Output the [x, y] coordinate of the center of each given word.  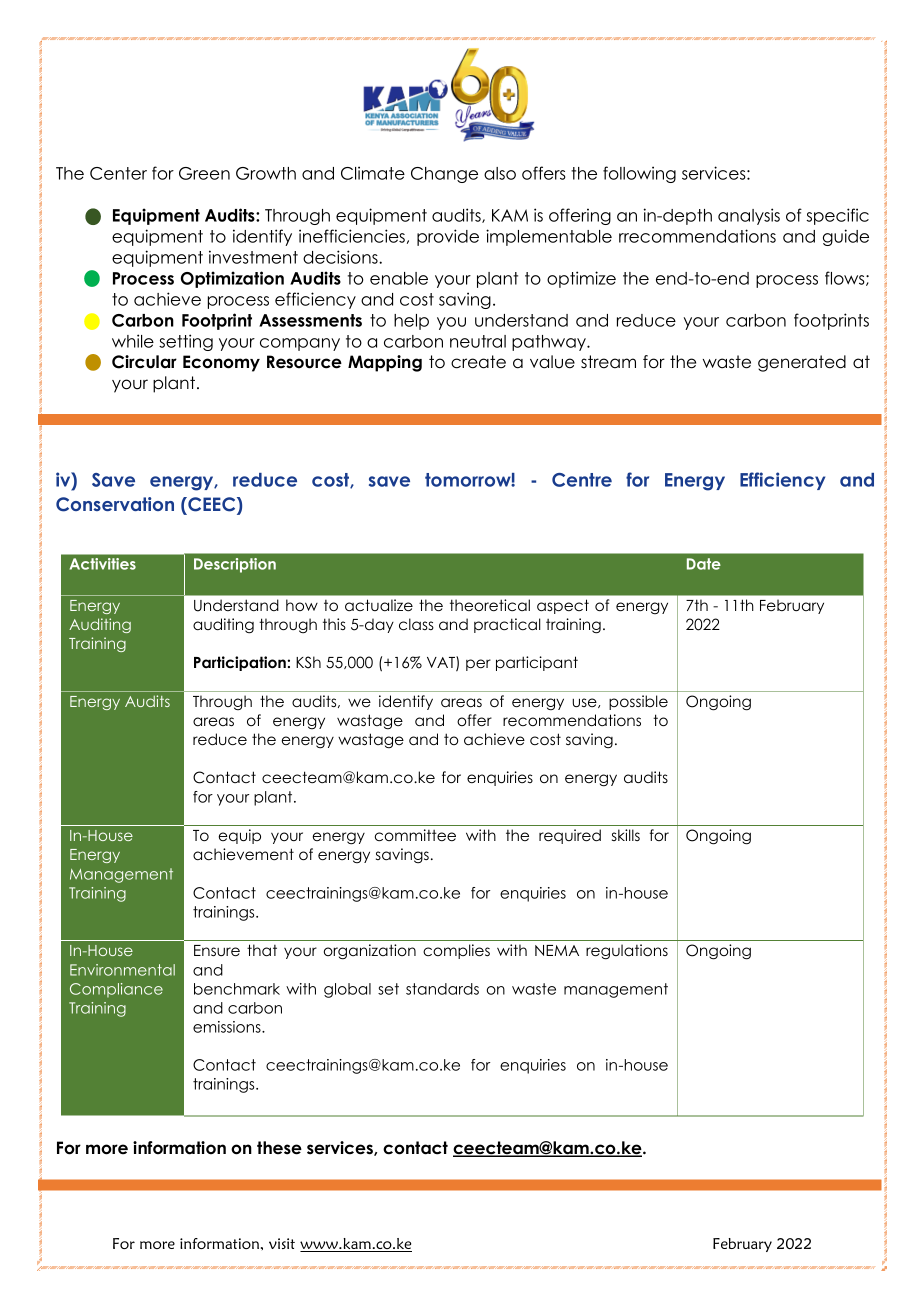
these [279, 1148]
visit [282, 1243]
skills [626, 835]
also [500, 173]
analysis [749, 216]
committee [415, 835]
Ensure [217, 950]
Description [235, 565]
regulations [627, 952]
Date [704, 564]
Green [204, 173]
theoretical [490, 605]
